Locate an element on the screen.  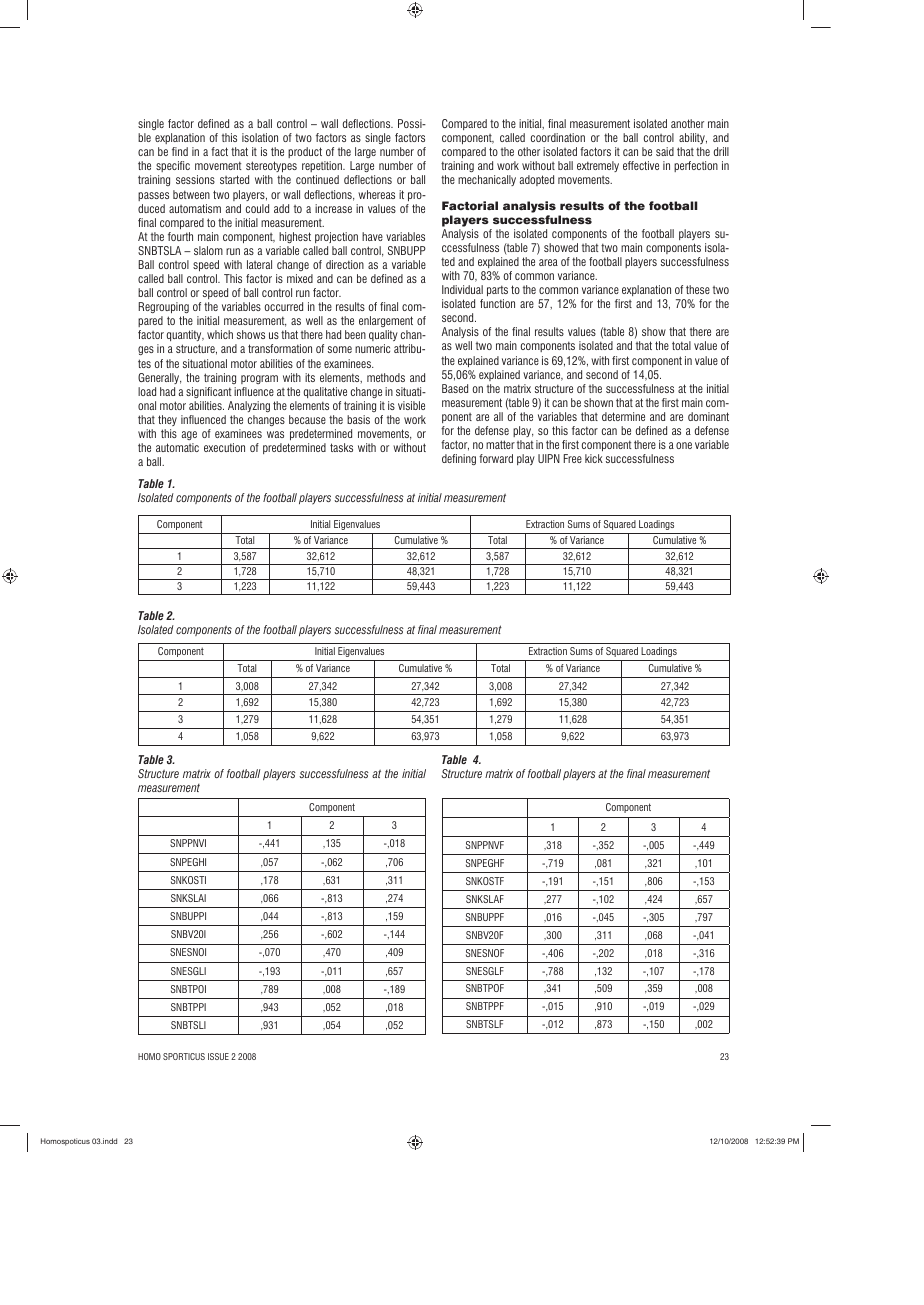
ISSUE is located at coordinates (218, 1056).
